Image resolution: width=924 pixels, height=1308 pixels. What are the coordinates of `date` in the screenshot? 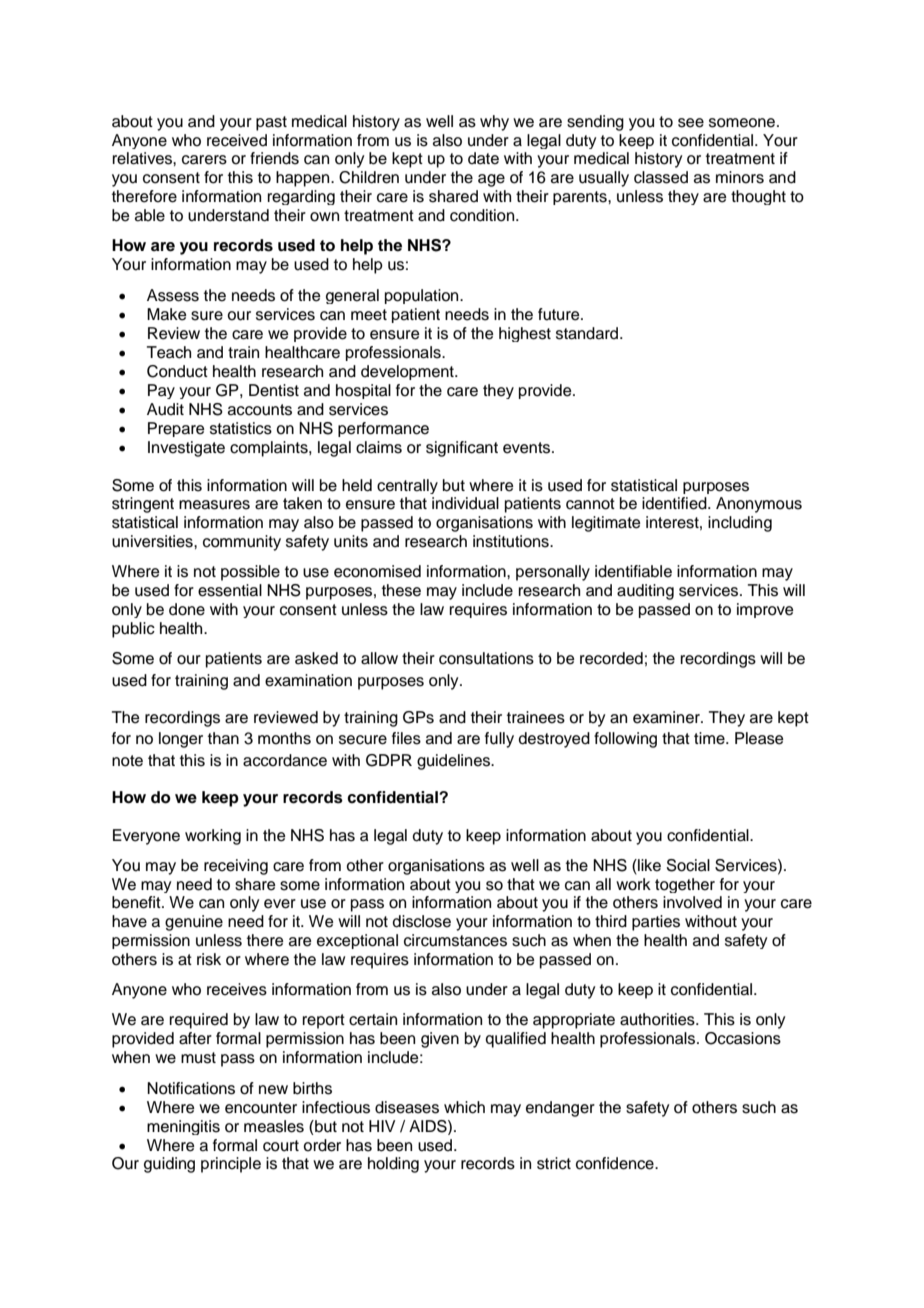 It's located at (483, 158).
